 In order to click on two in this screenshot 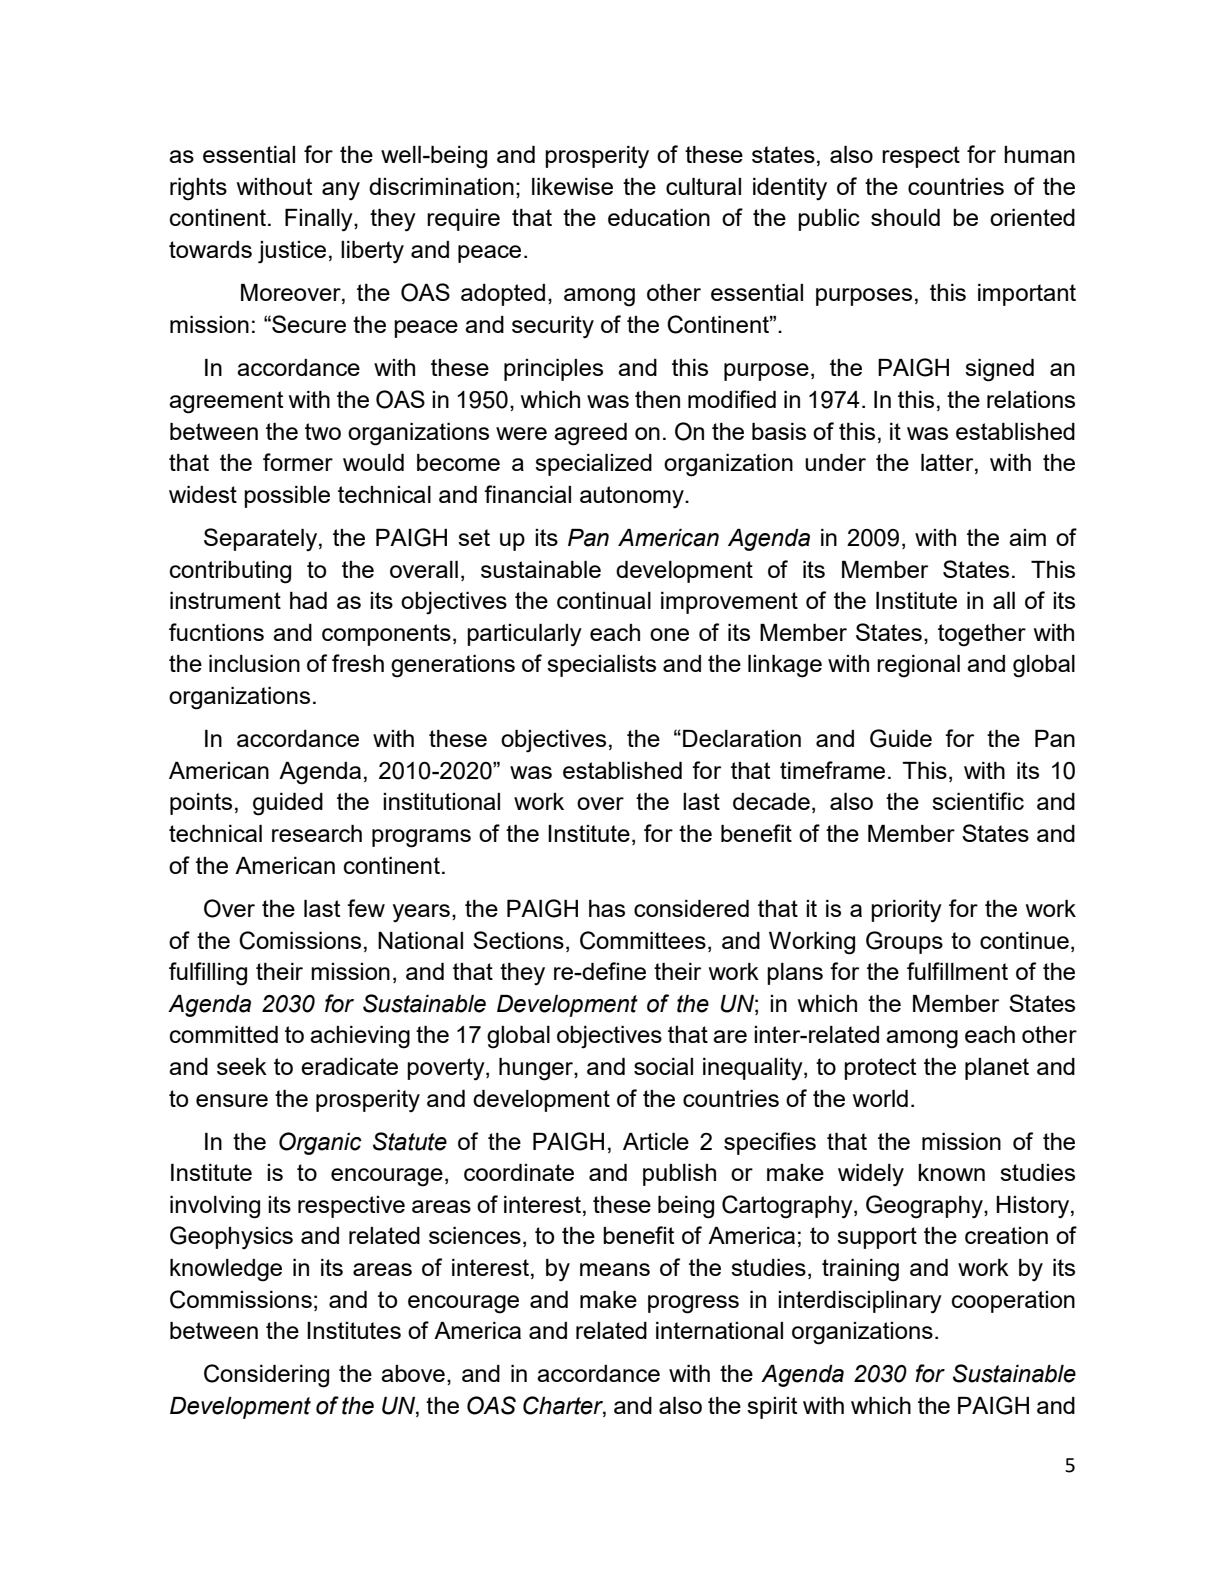, I will do `click(323, 431)`.
